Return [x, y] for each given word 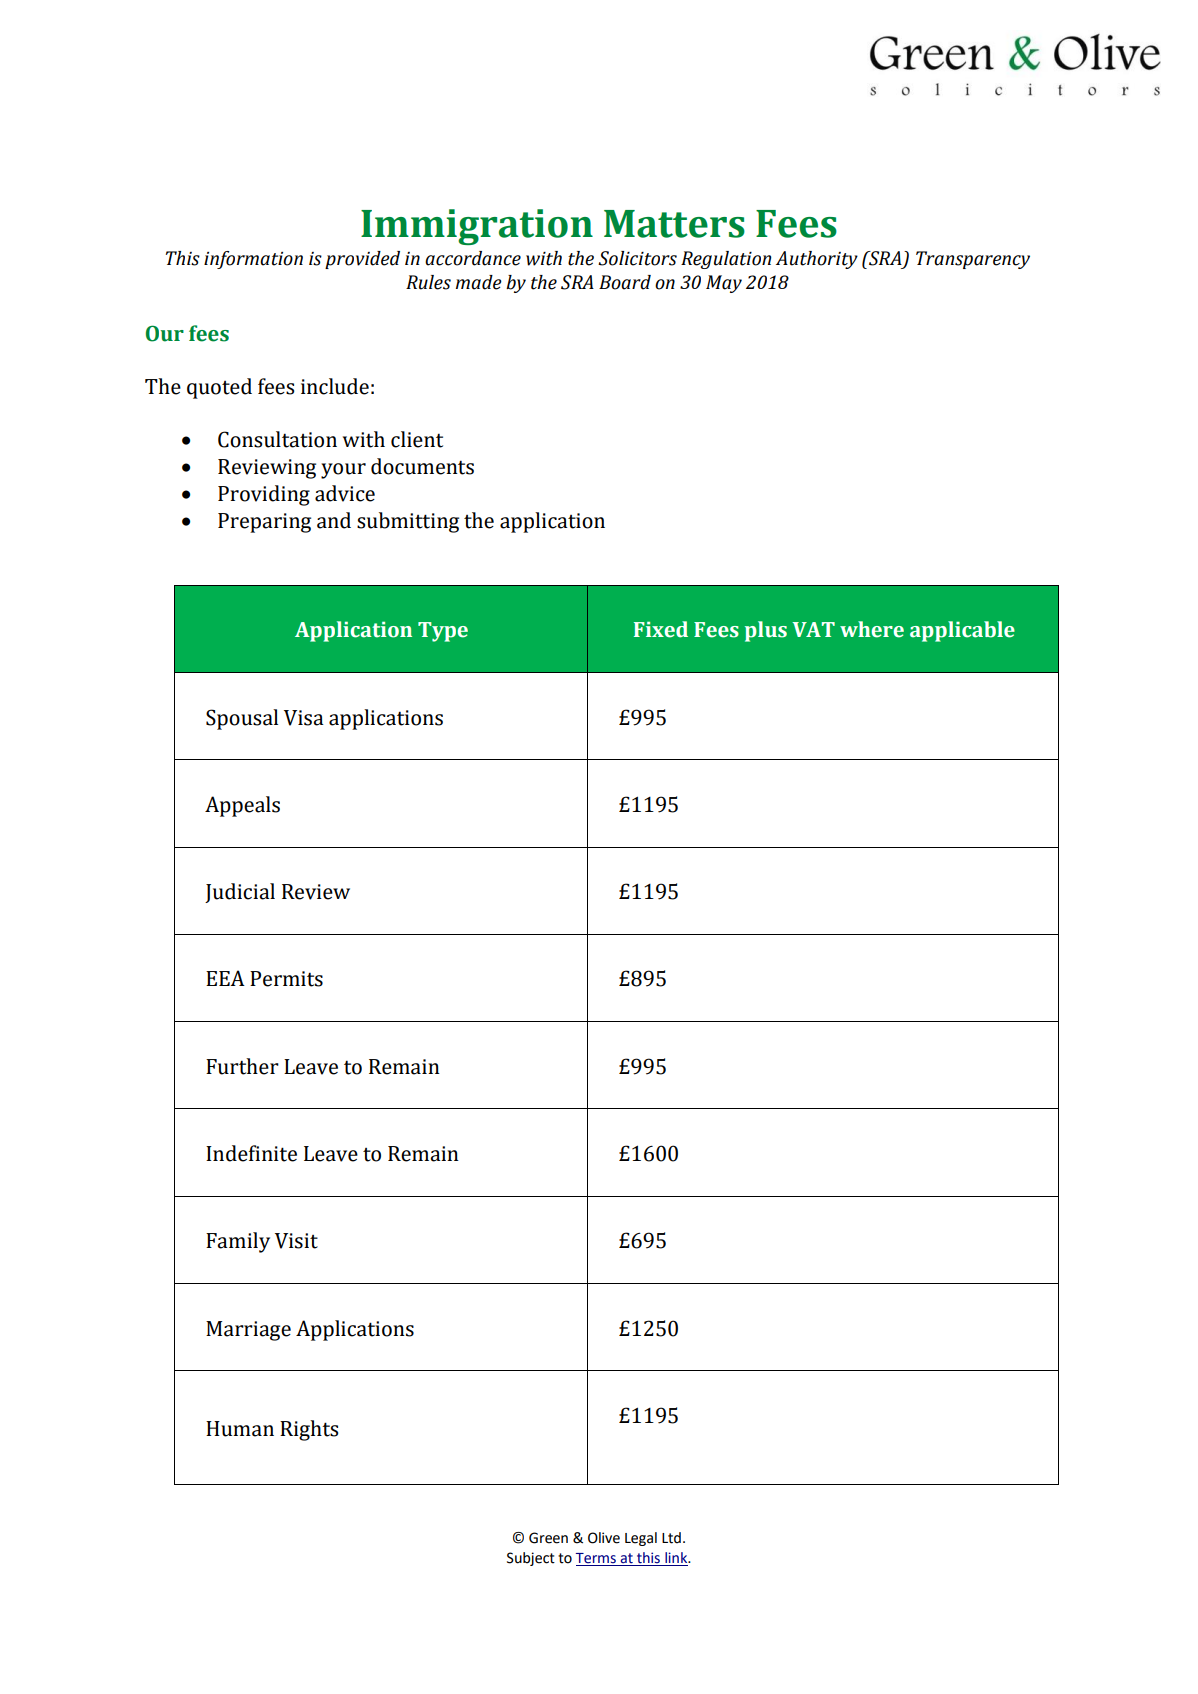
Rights [309, 1430]
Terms [596, 1558]
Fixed [661, 629]
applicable [962, 631]
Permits [286, 979]
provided [362, 260]
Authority [817, 260]
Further [242, 1066]
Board [625, 282]
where [872, 629]
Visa [304, 718]
